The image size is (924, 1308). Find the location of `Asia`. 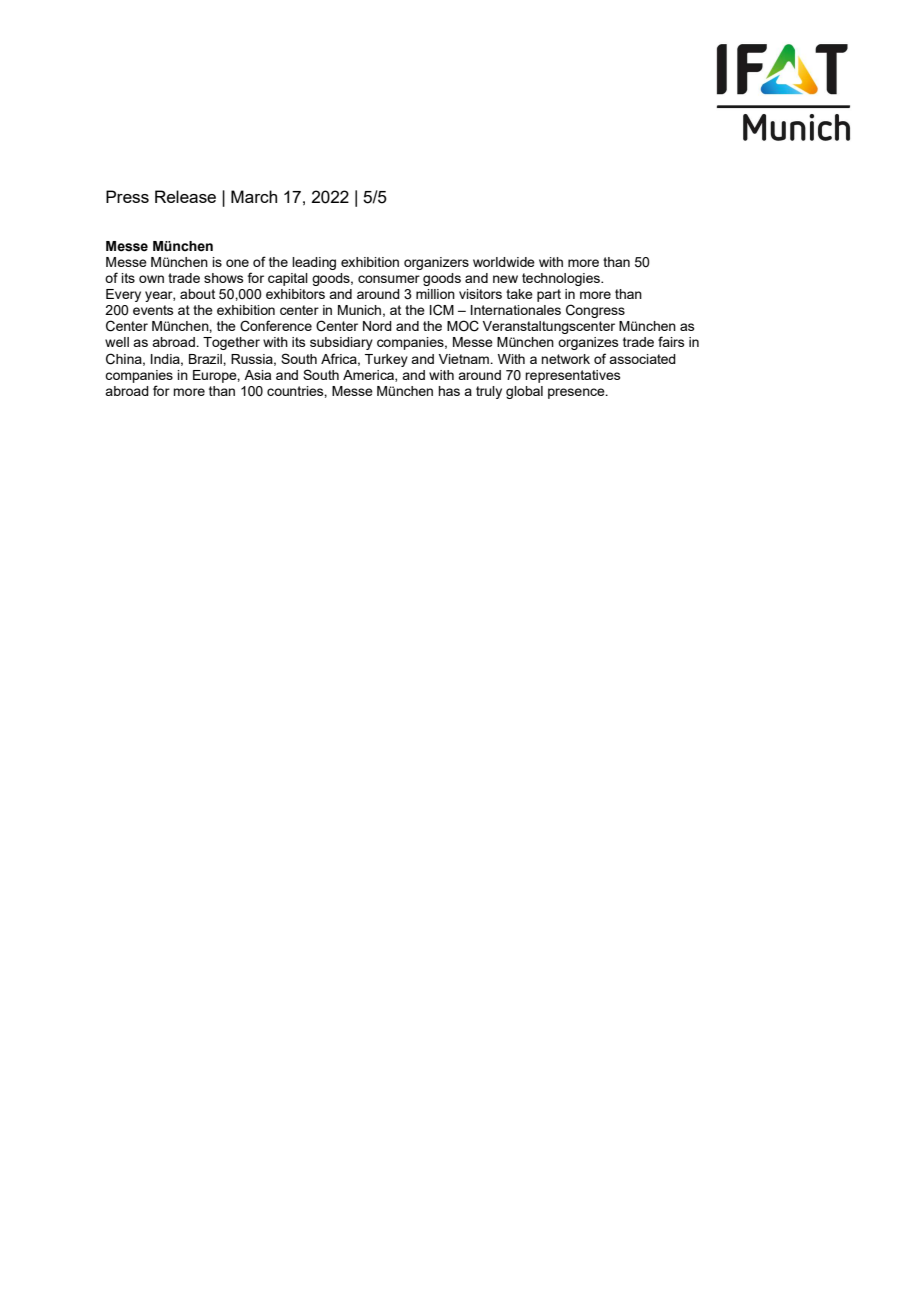

Asia is located at coordinates (257, 375).
